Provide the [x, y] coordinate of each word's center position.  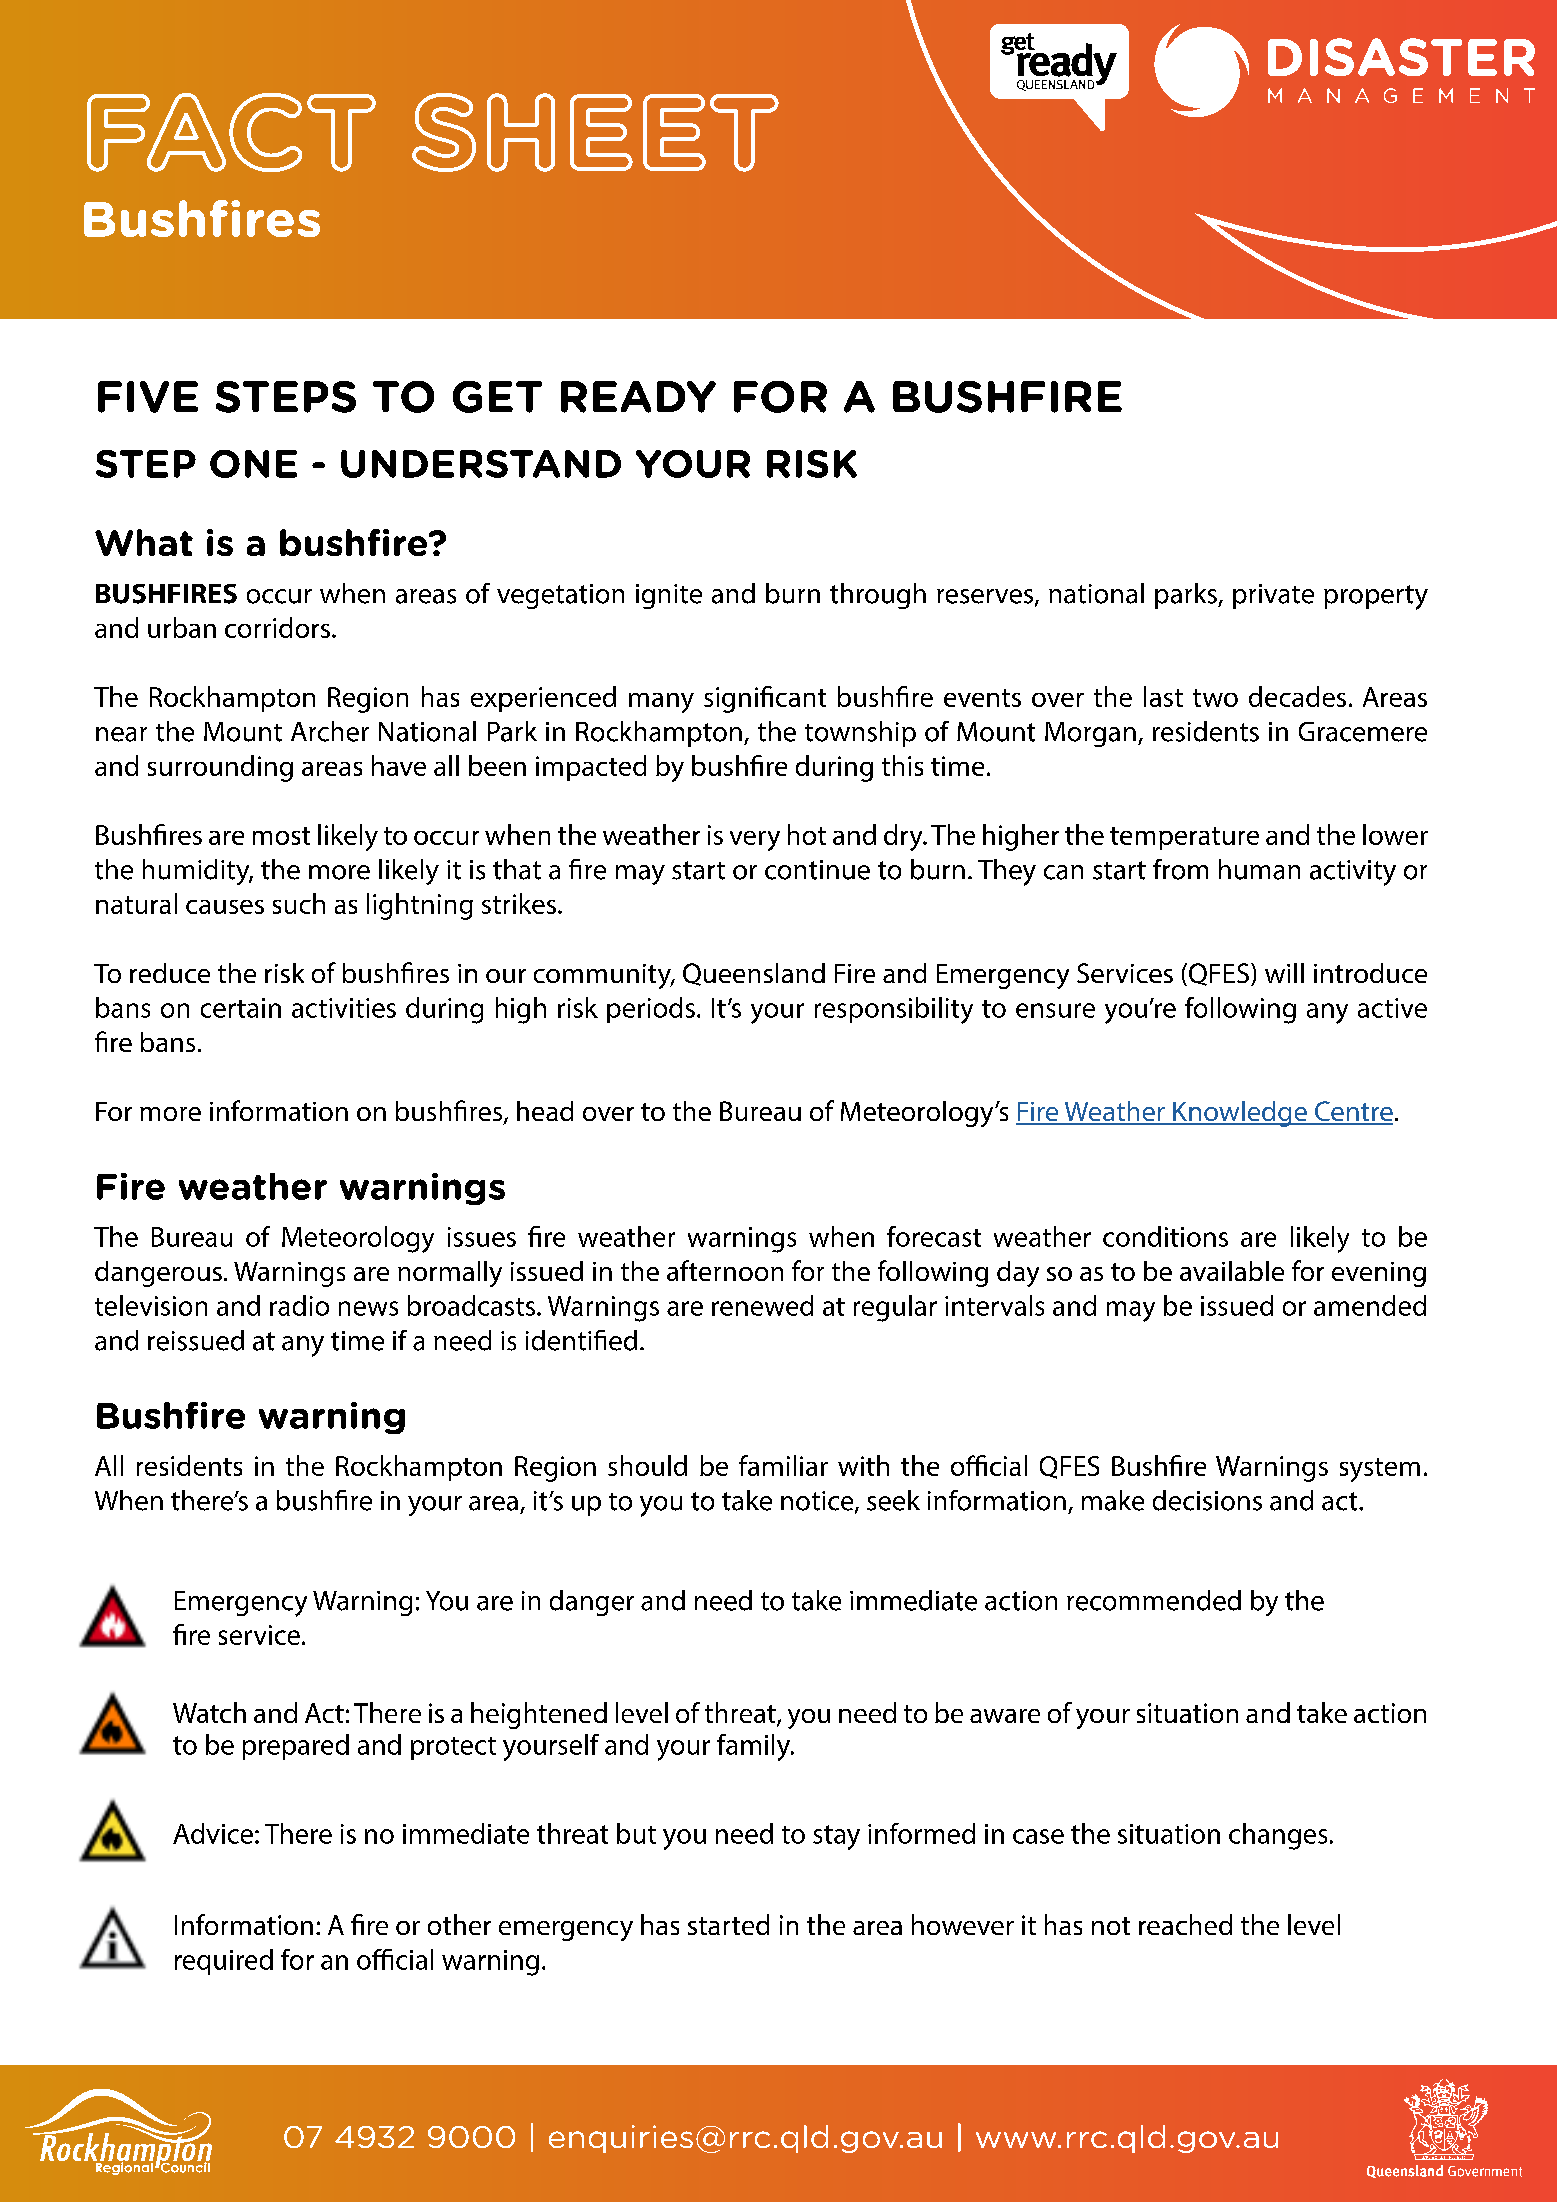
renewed [762, 1305]
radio [299, 1305]
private [1273, 596]
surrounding [220, 768]
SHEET [595, 132]
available [1232, 1271]
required [224, 1962]
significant [765, 699]
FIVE [148, 397]
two [1215, 698]
